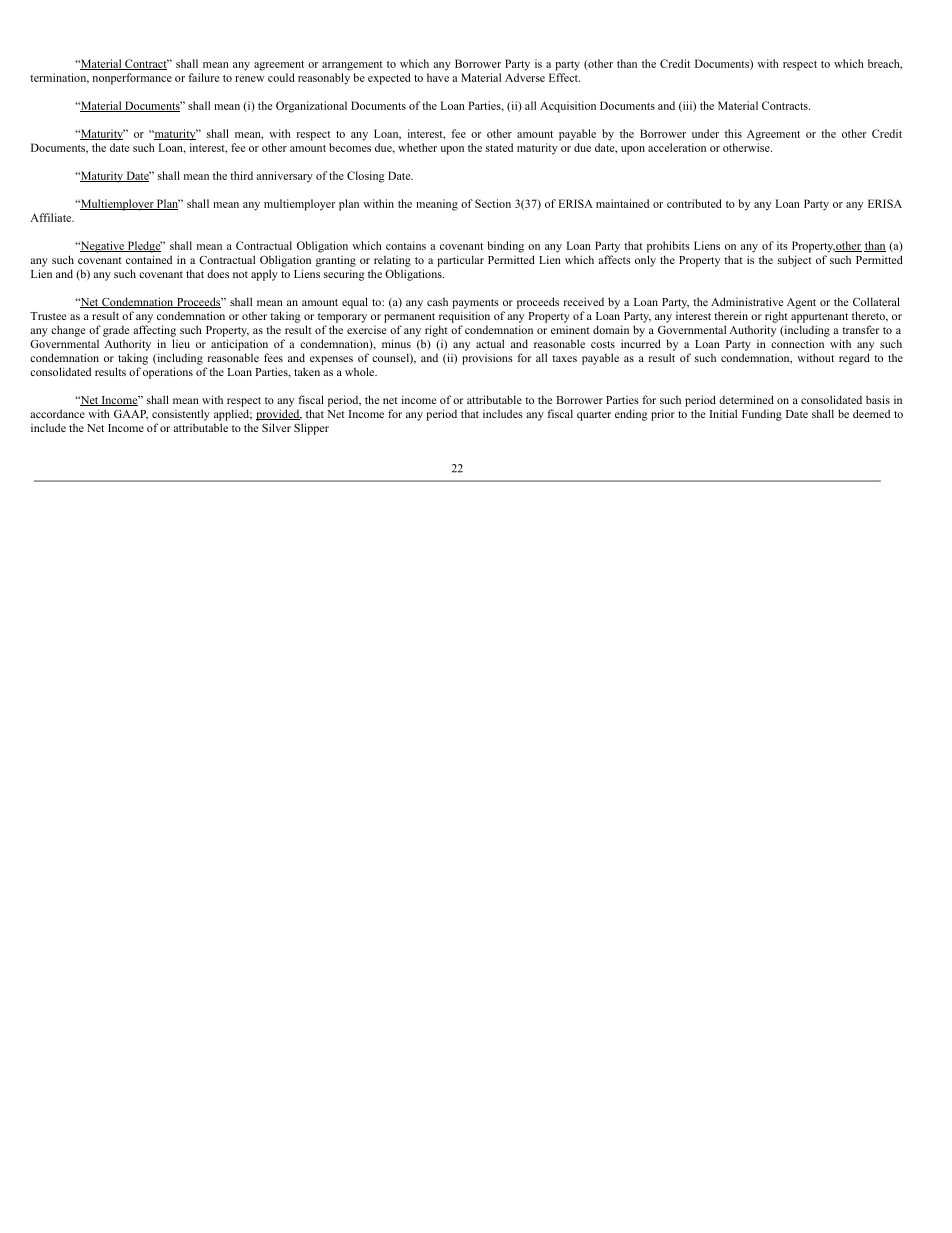 Image resolution: width=952 pixels, height=1233 pixels. I want to click on Funding, so click(762, 415).
